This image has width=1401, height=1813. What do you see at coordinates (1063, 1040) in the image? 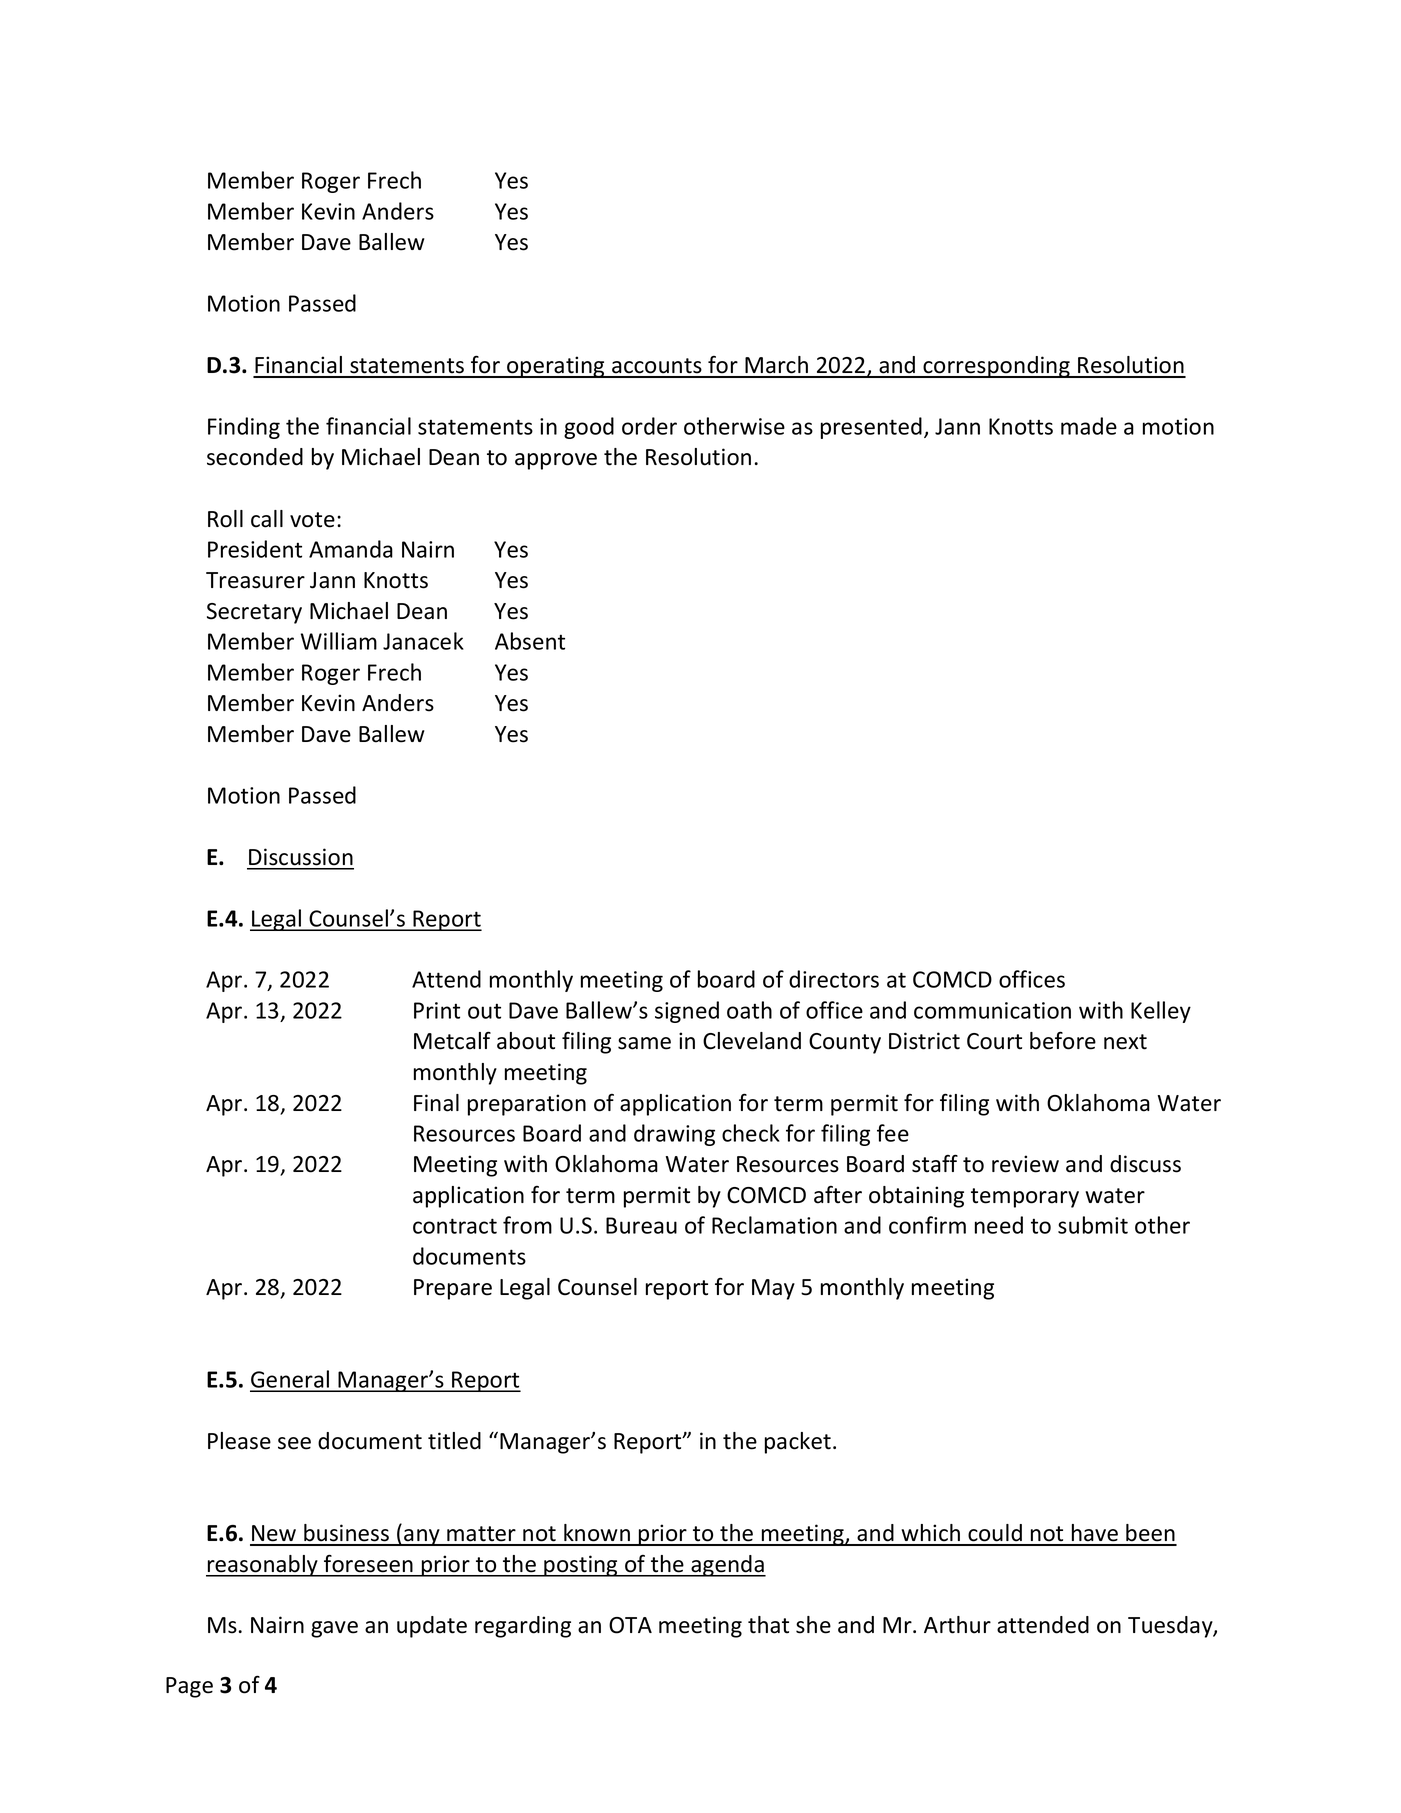
I see `before` at bounding box center [1063, 1040].
